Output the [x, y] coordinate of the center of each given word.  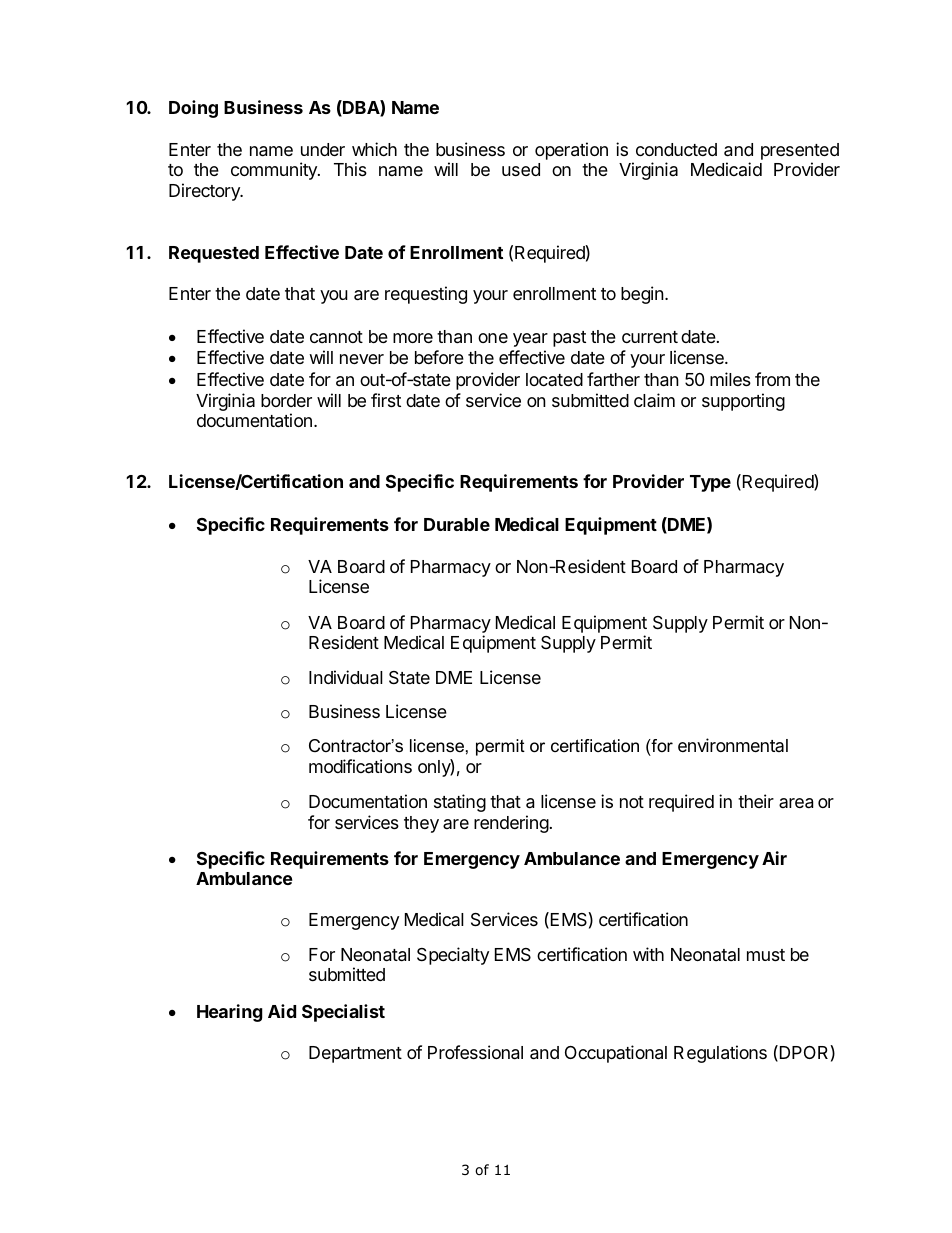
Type [710, 483]
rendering [511, 824]
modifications [360, 766]
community [275, 171]
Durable [457, 524]
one [493, 338]
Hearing [230, 1013]
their [756, 801]
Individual [346, 677]
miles [730, 379]
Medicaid [726, 169]
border [286, 400]
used [521, 169]
